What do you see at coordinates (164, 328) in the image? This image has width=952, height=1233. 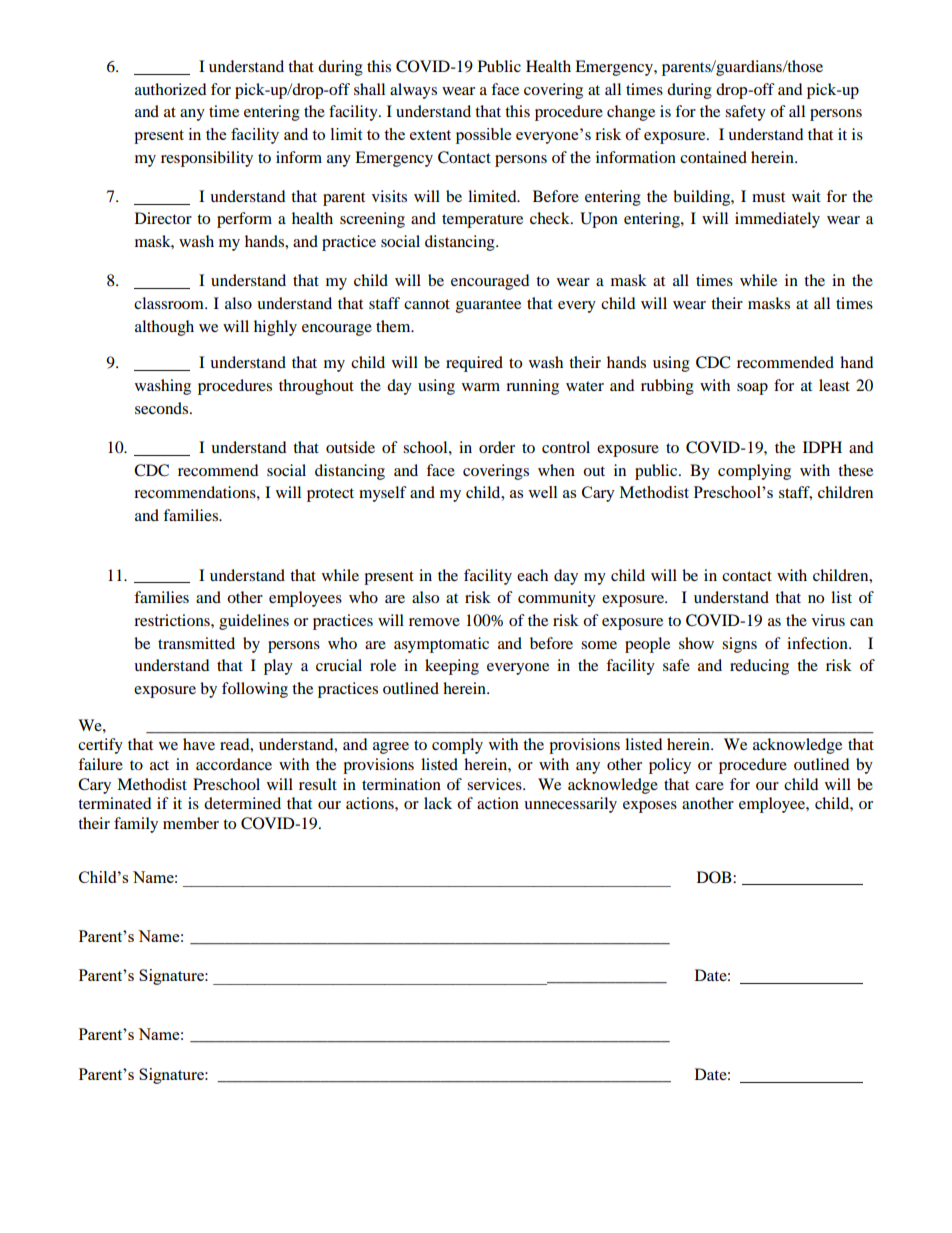 I see `although` at bounding box center [164, 328].
